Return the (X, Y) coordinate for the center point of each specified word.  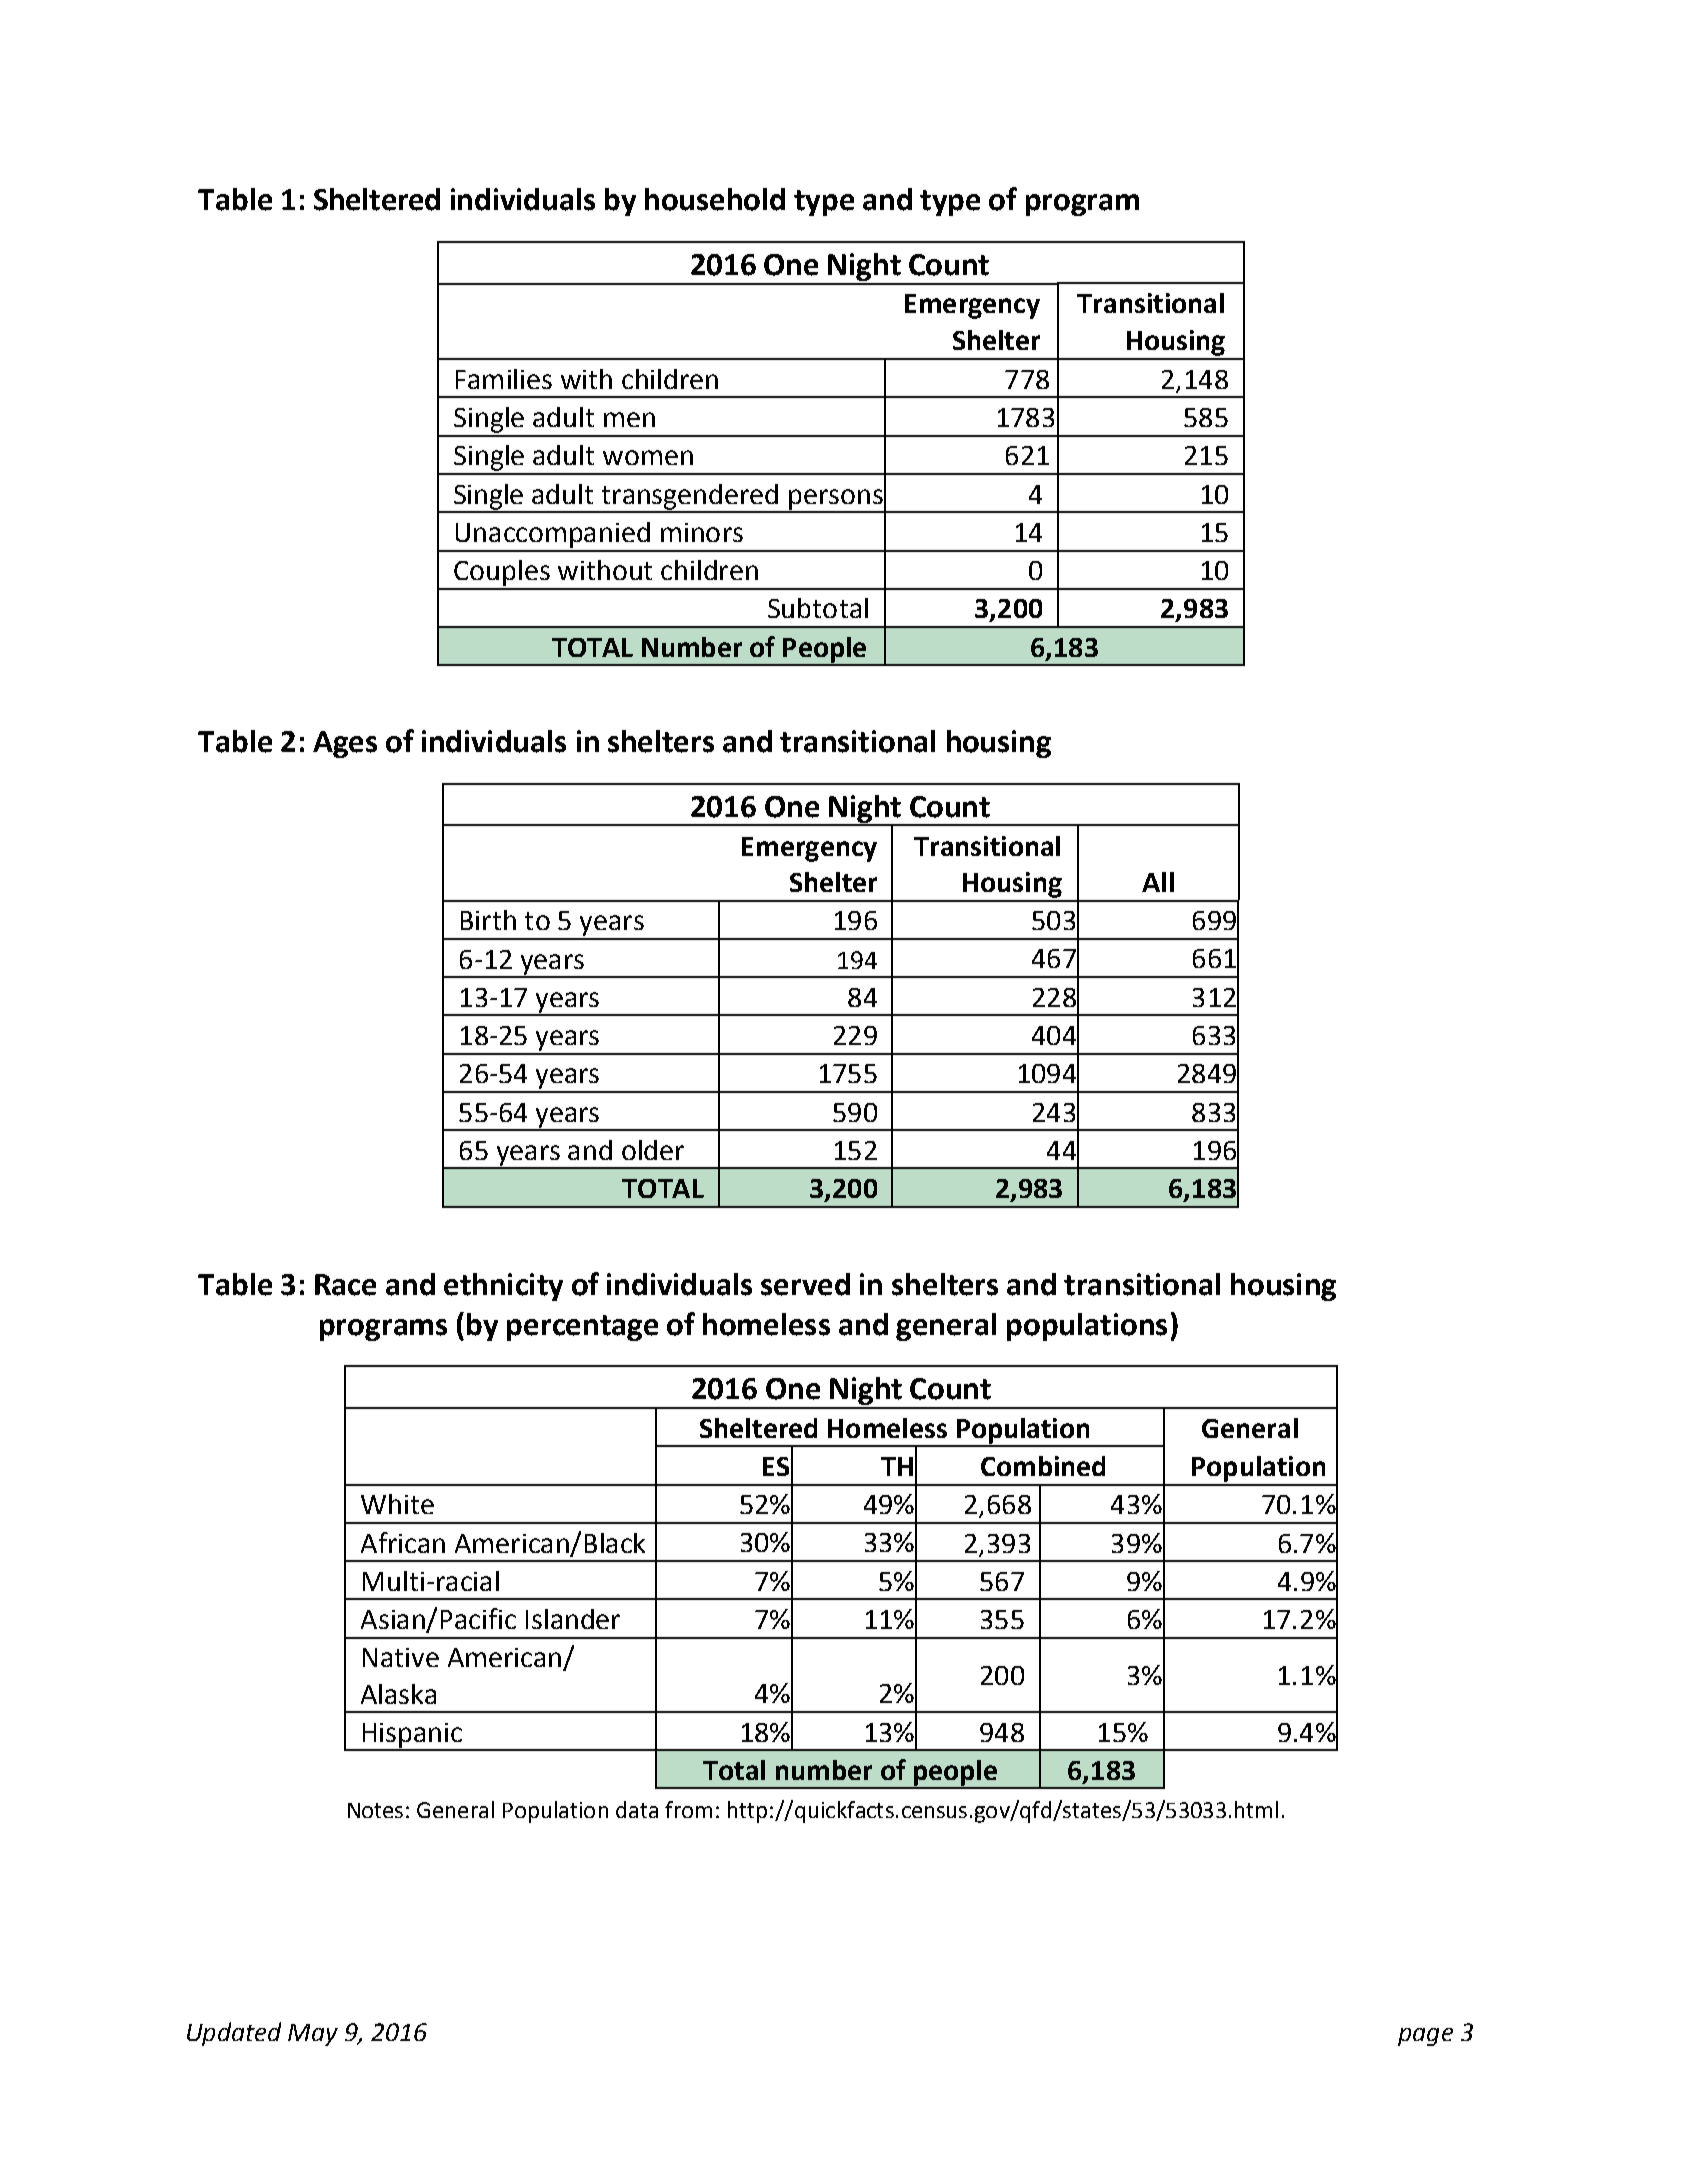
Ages (345, 744)
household (715, 199)
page (1425, 2037)
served (805, 1284)
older (653, 1150)
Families (504, 379)
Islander (573, 1619)
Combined (1043, 1466)
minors (702, 532)
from (688, 1809)
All (1158, 882)
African (403, 1542)
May (313, 2035)
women (648, 457)
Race (345, 1285)
